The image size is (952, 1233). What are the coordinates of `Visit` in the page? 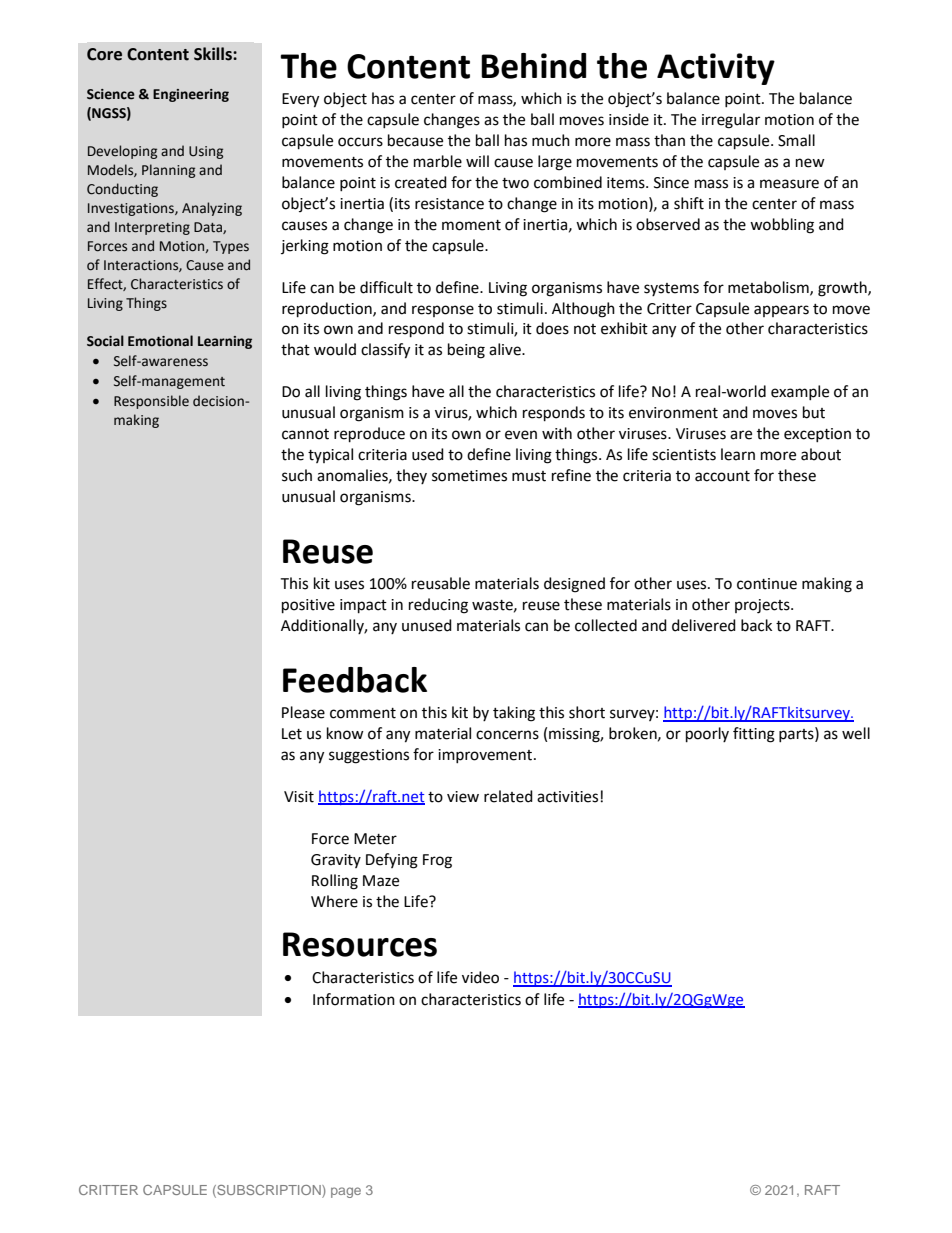 It's located at (299, 797).
